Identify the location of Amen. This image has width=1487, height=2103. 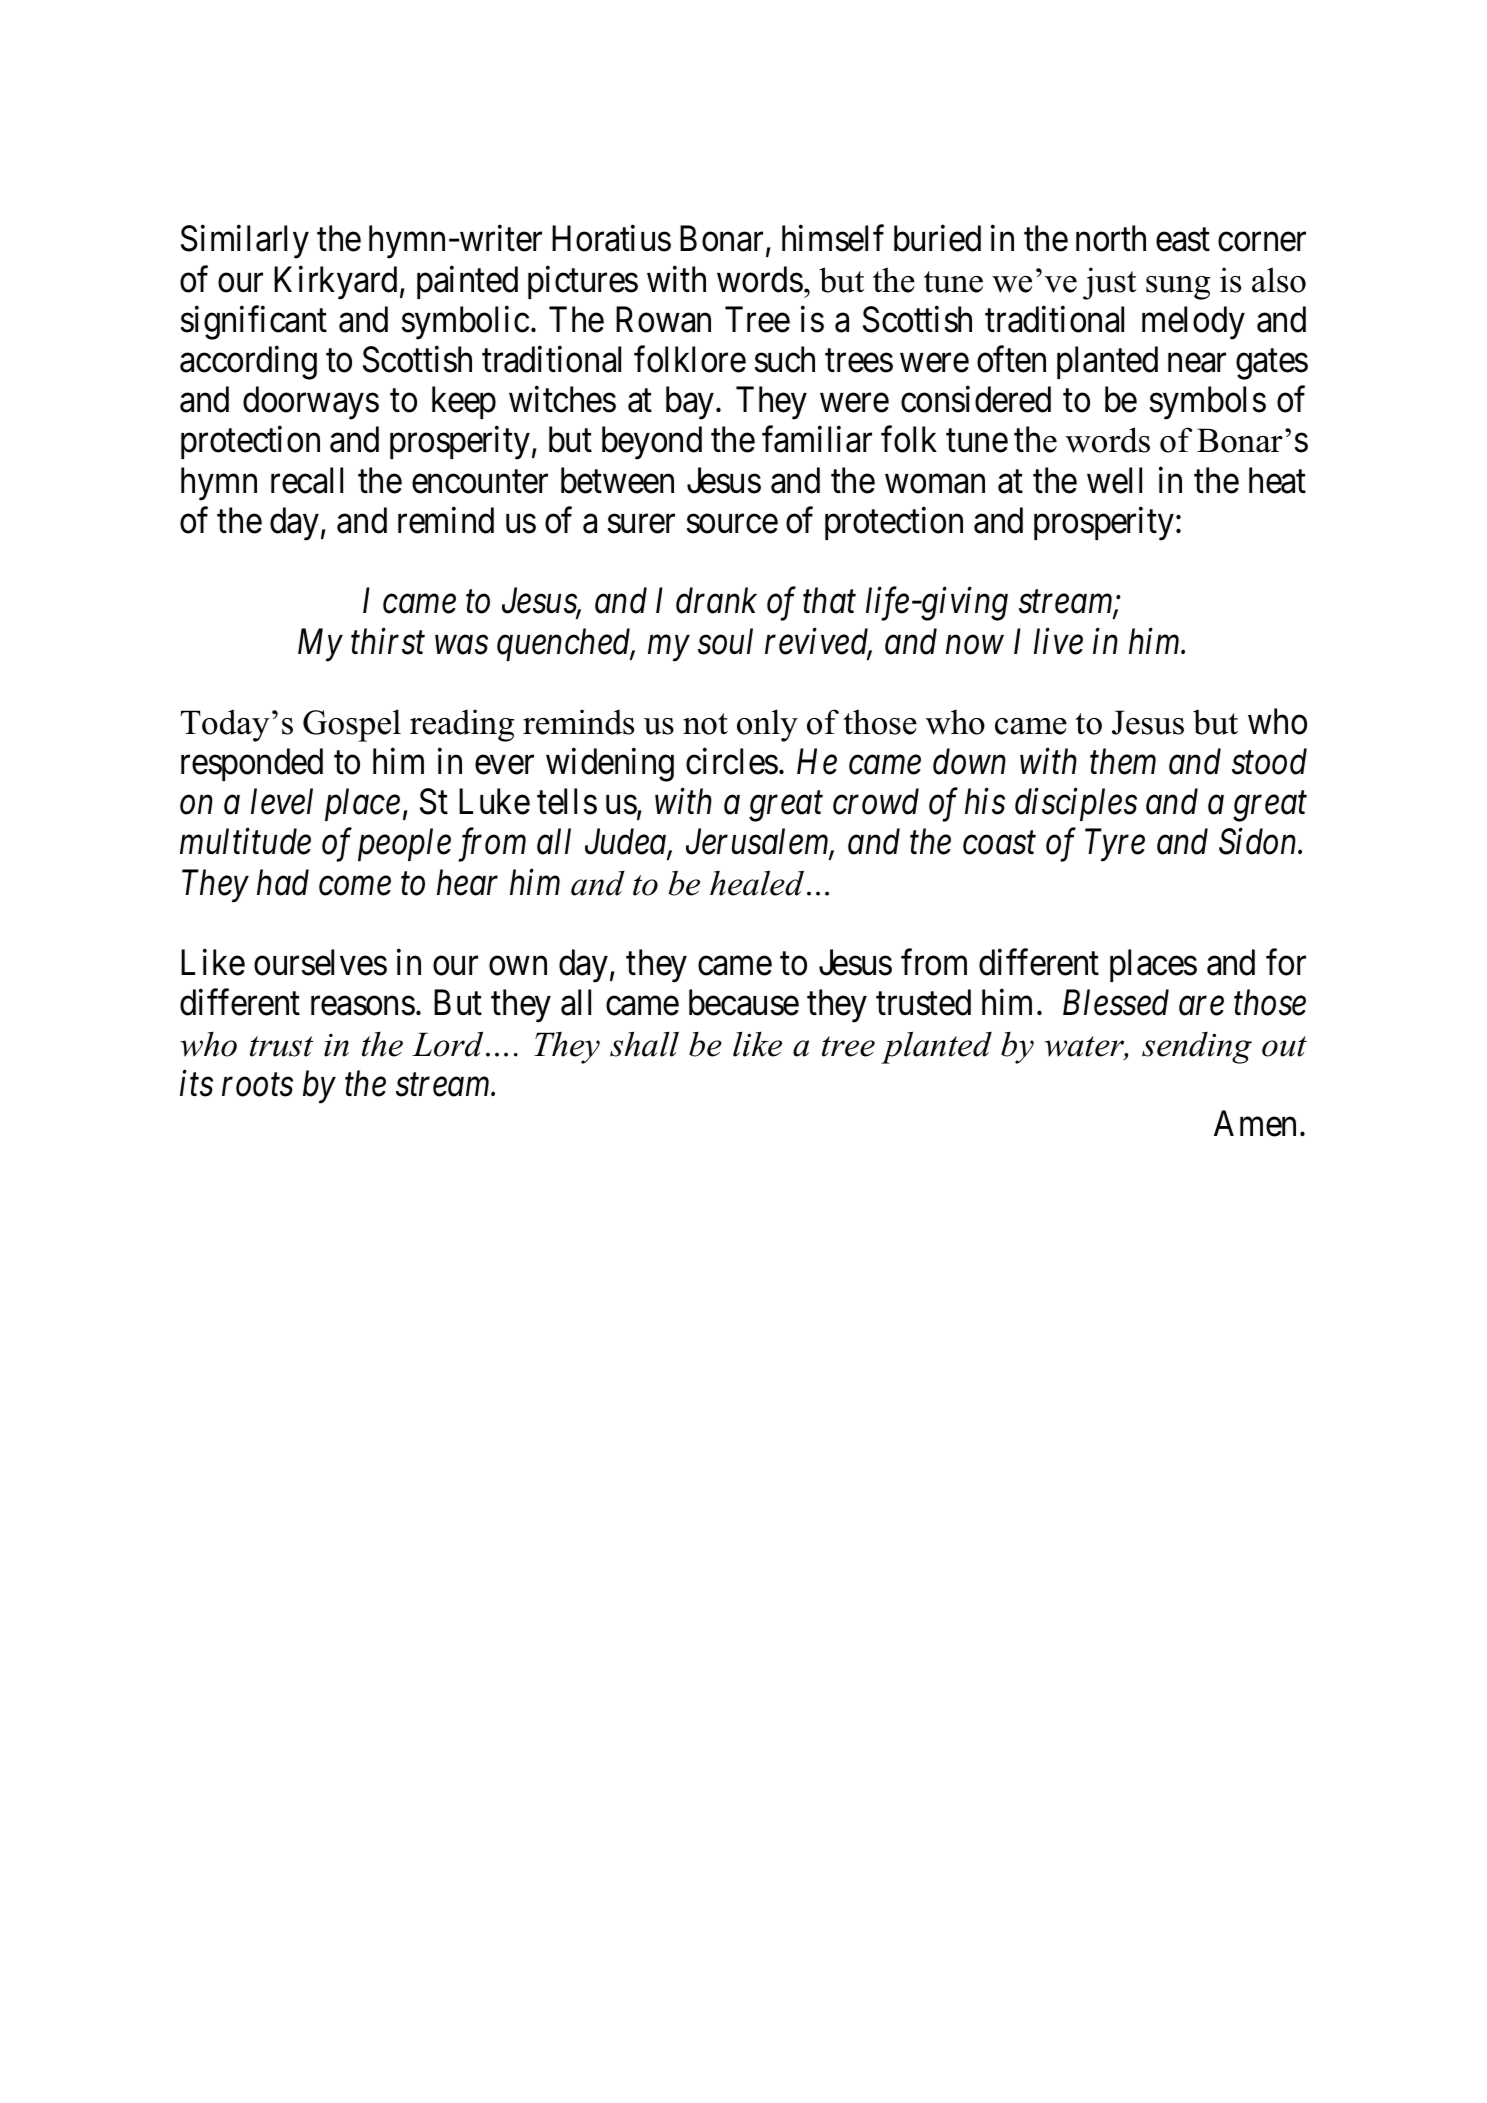
(1255, 1124).
